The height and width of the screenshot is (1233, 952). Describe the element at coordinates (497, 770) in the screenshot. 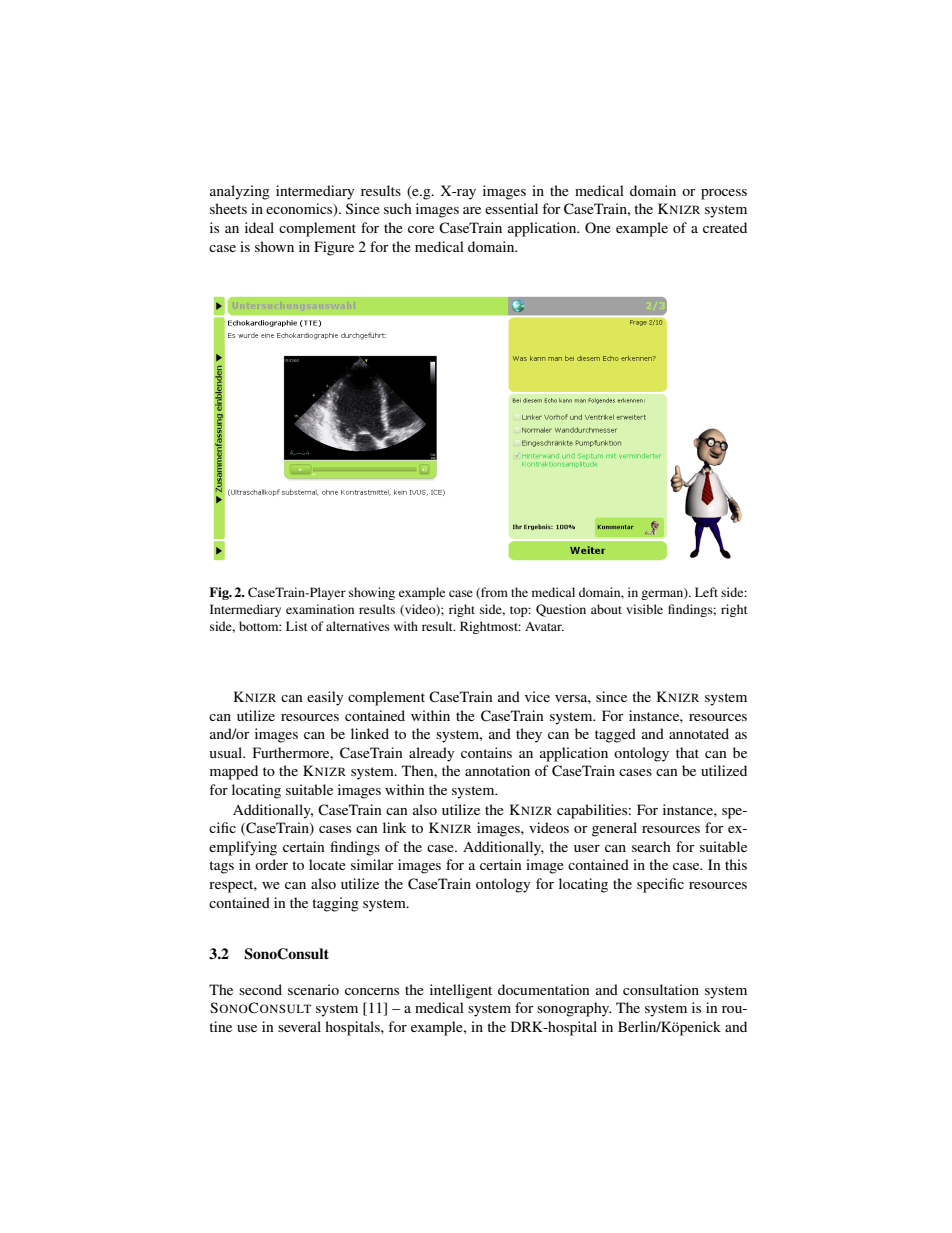

I see `annotation` at that location.
